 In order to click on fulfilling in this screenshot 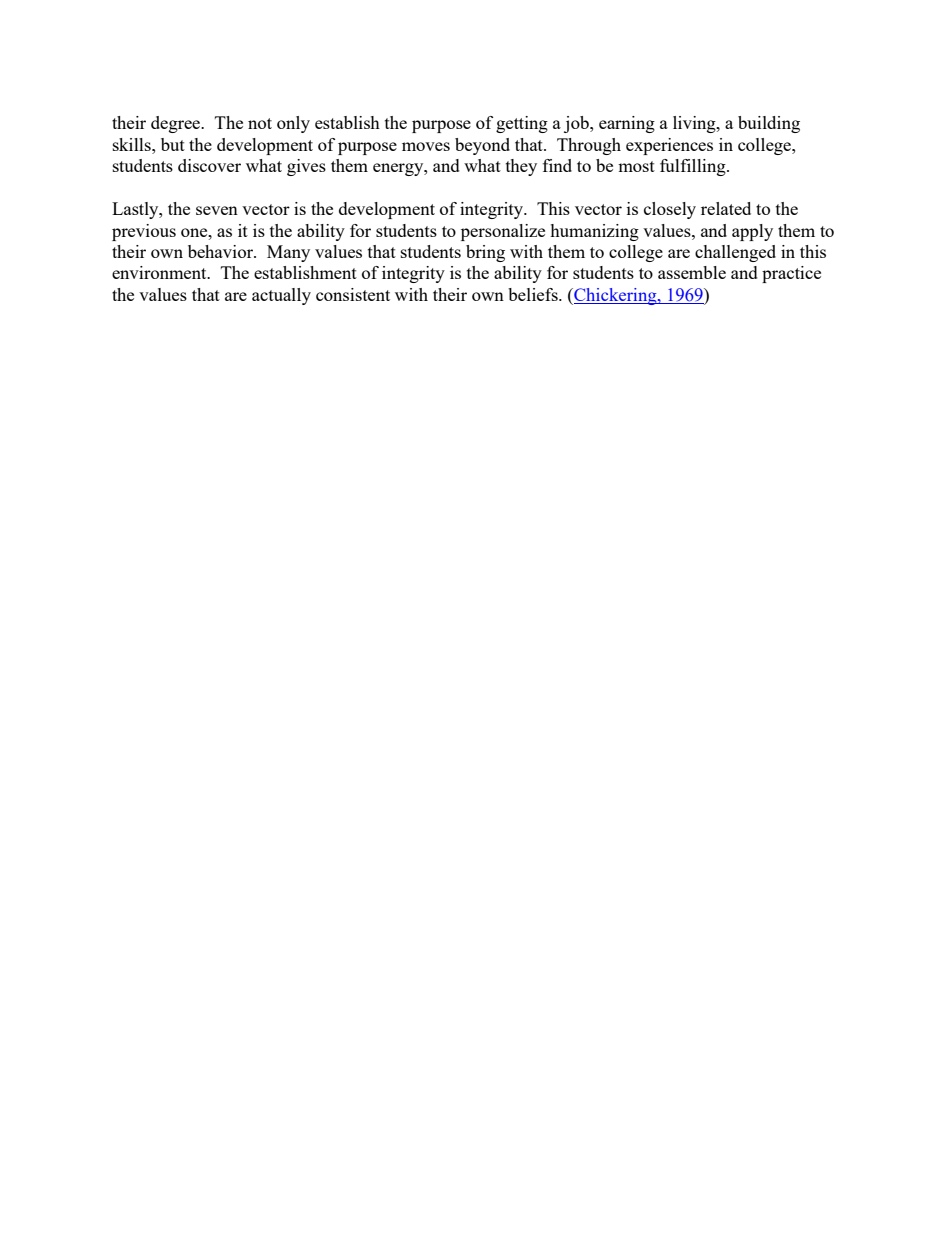, I will do `click(694, 167)`.
